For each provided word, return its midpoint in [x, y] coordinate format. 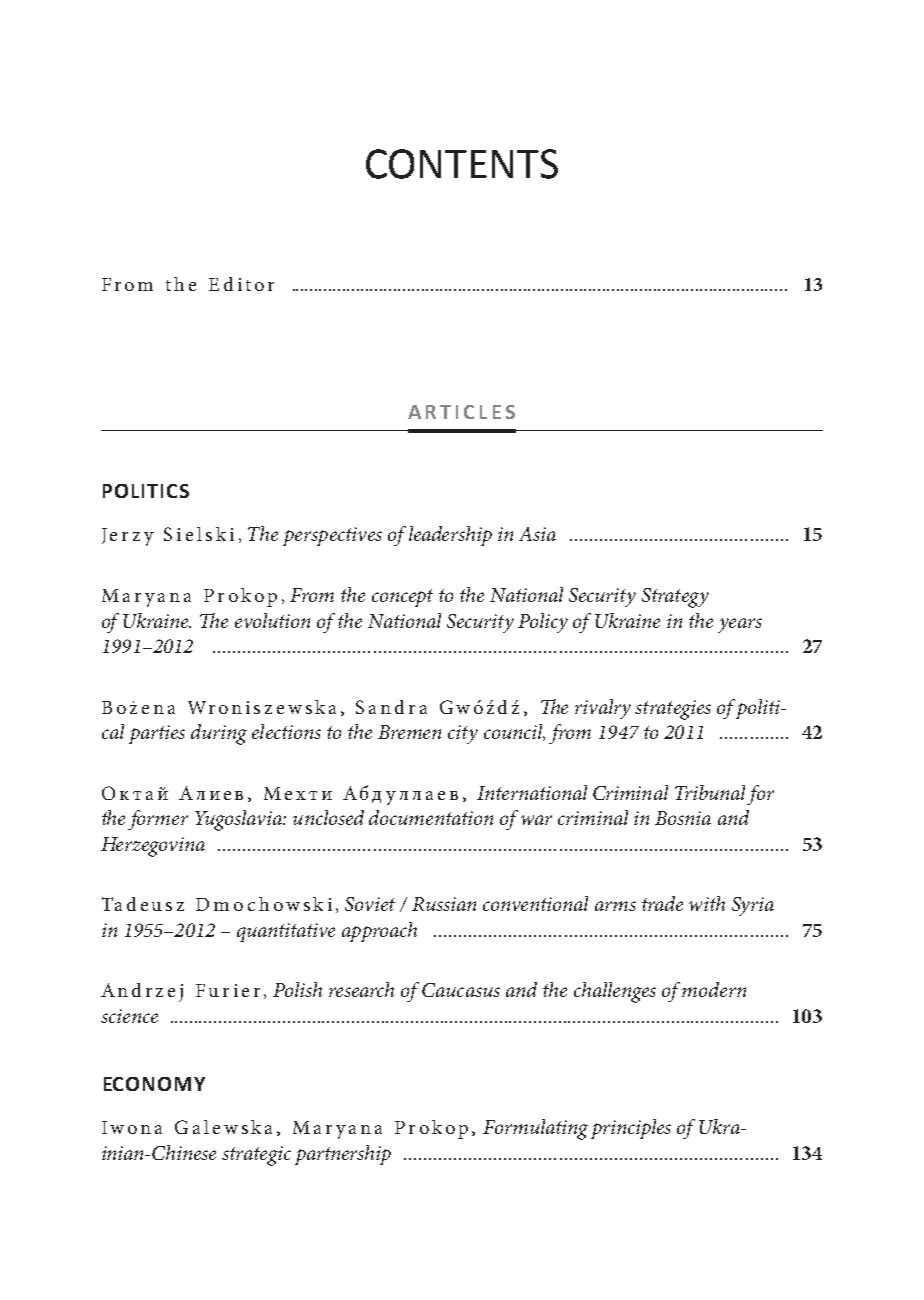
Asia [537, 534]
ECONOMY [154, 1084]
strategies [673, 710]
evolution [272, 620]
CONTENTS [462, 164]
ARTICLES [461, 412]
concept [402, 598]
